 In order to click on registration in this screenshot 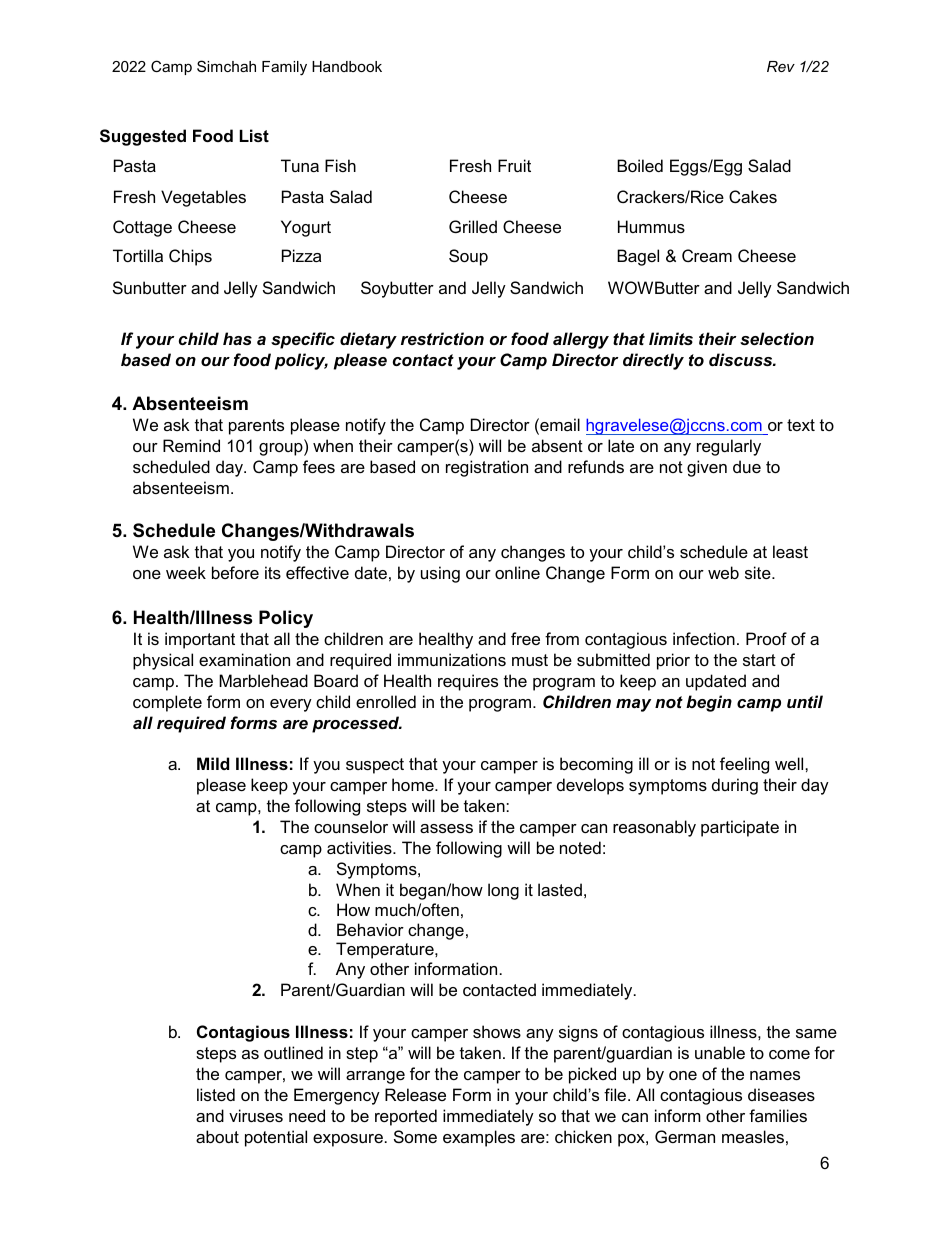, I will do `click(487, 468)`.
